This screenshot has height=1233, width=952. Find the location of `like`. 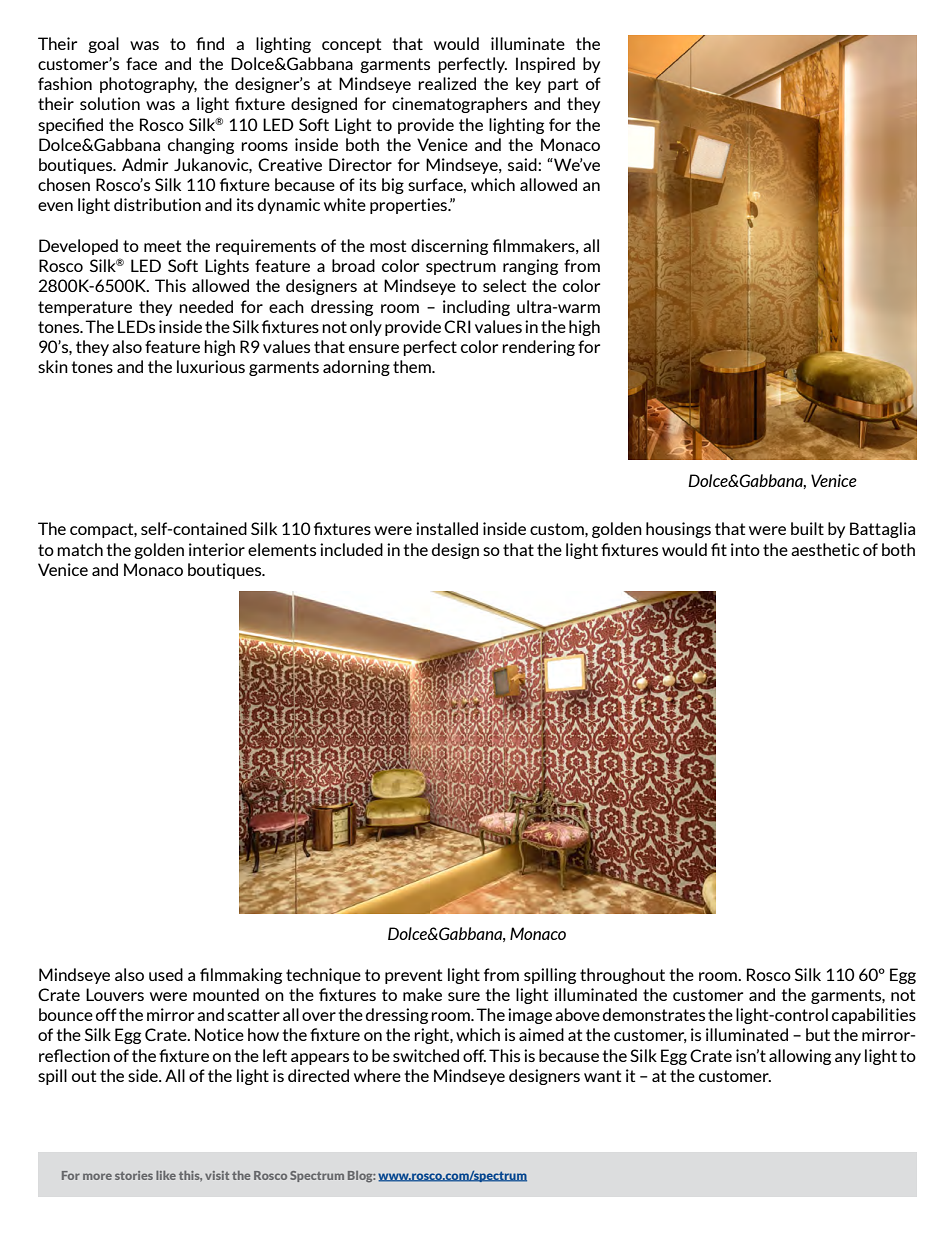

like is located at coordinates (166, 1175).
